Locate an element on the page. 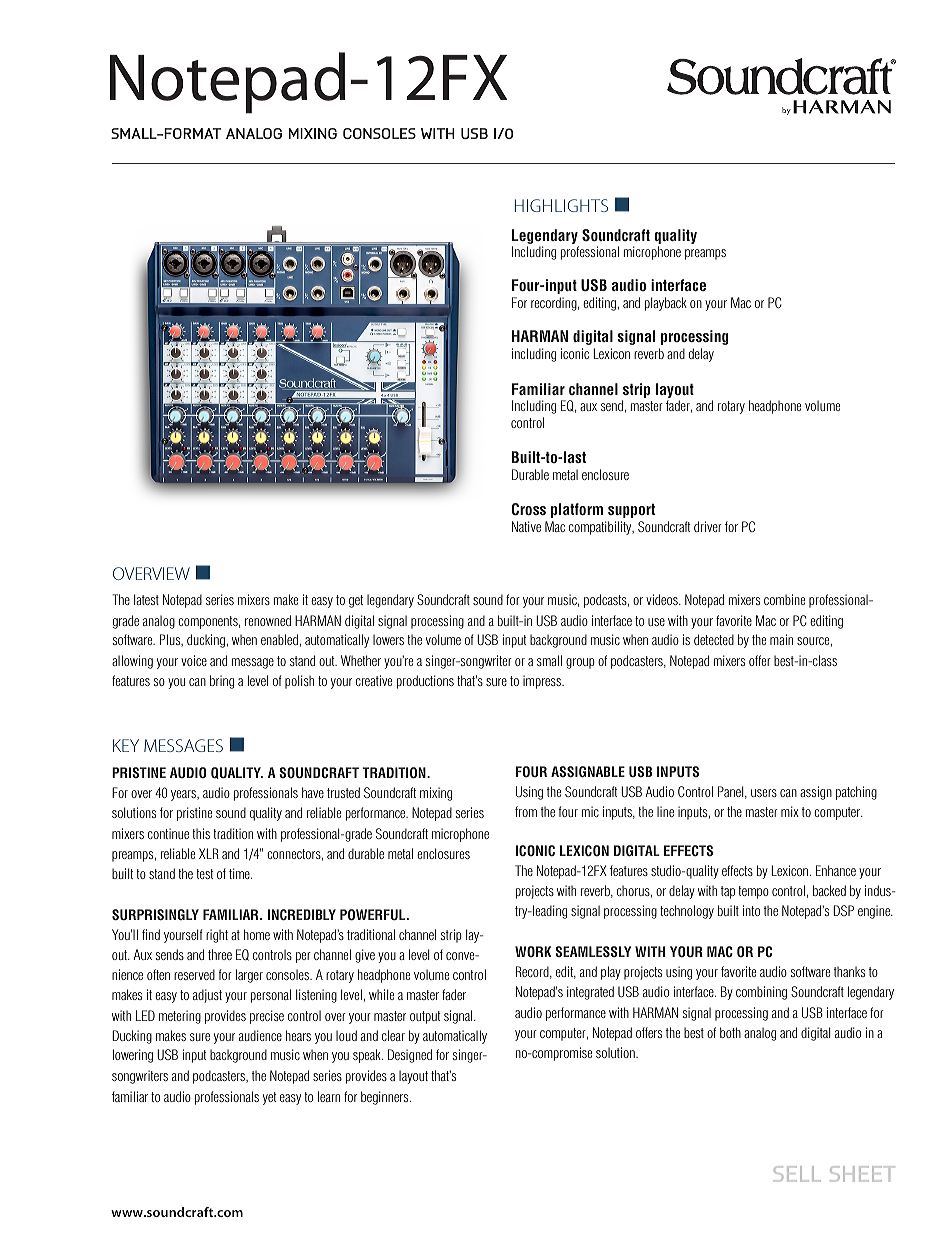 Image resolution: width=952 pixels, height=1233 pixels. Enhance is located at coordinates (836, 870).
